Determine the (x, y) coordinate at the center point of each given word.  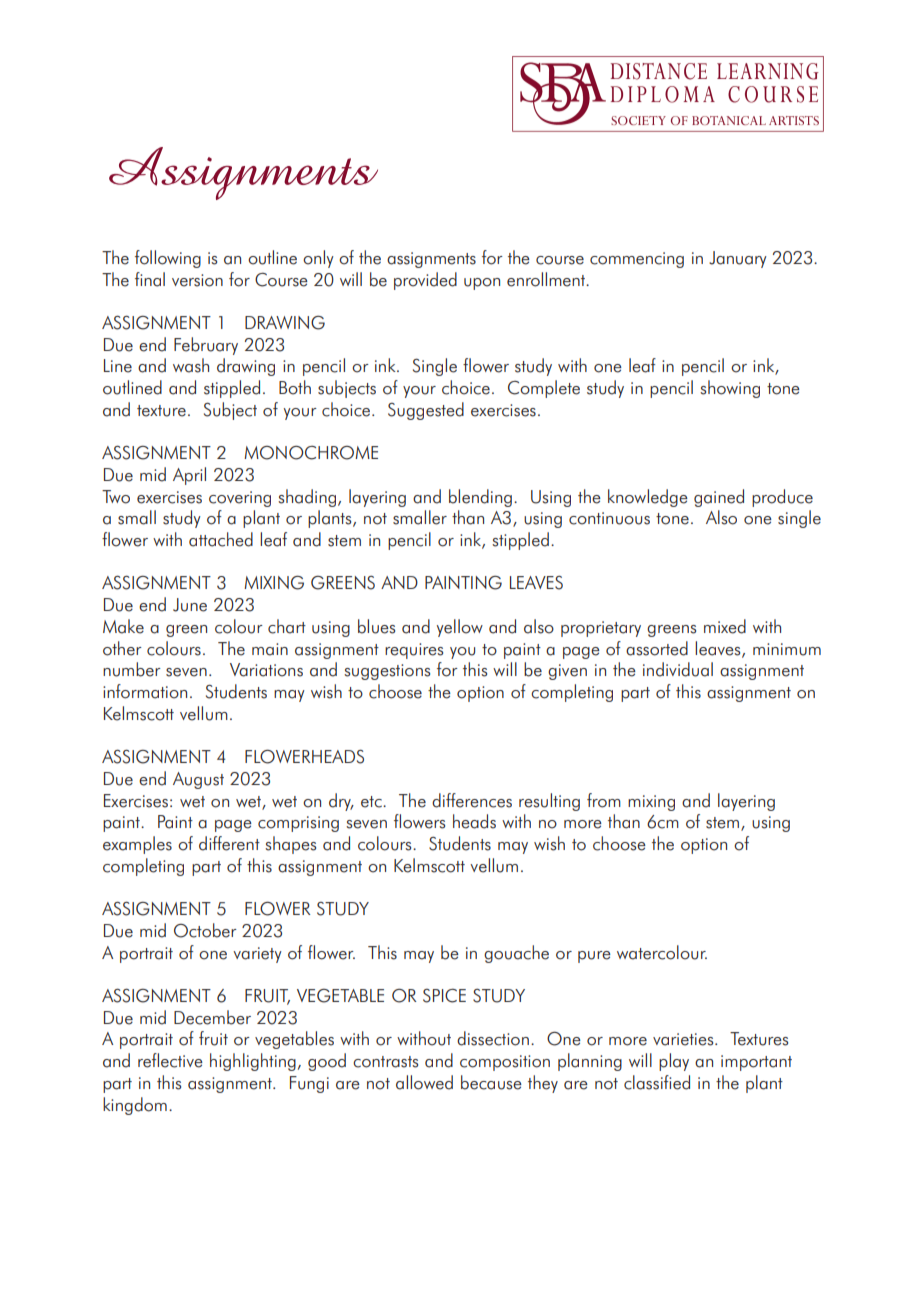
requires (414, 651)
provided (425, 281)
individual (678, 669)
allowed (424, 1082)
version (197, 280)
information (145, 691)
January (738, 259)
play (674, 1062)
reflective (170, 1060)
